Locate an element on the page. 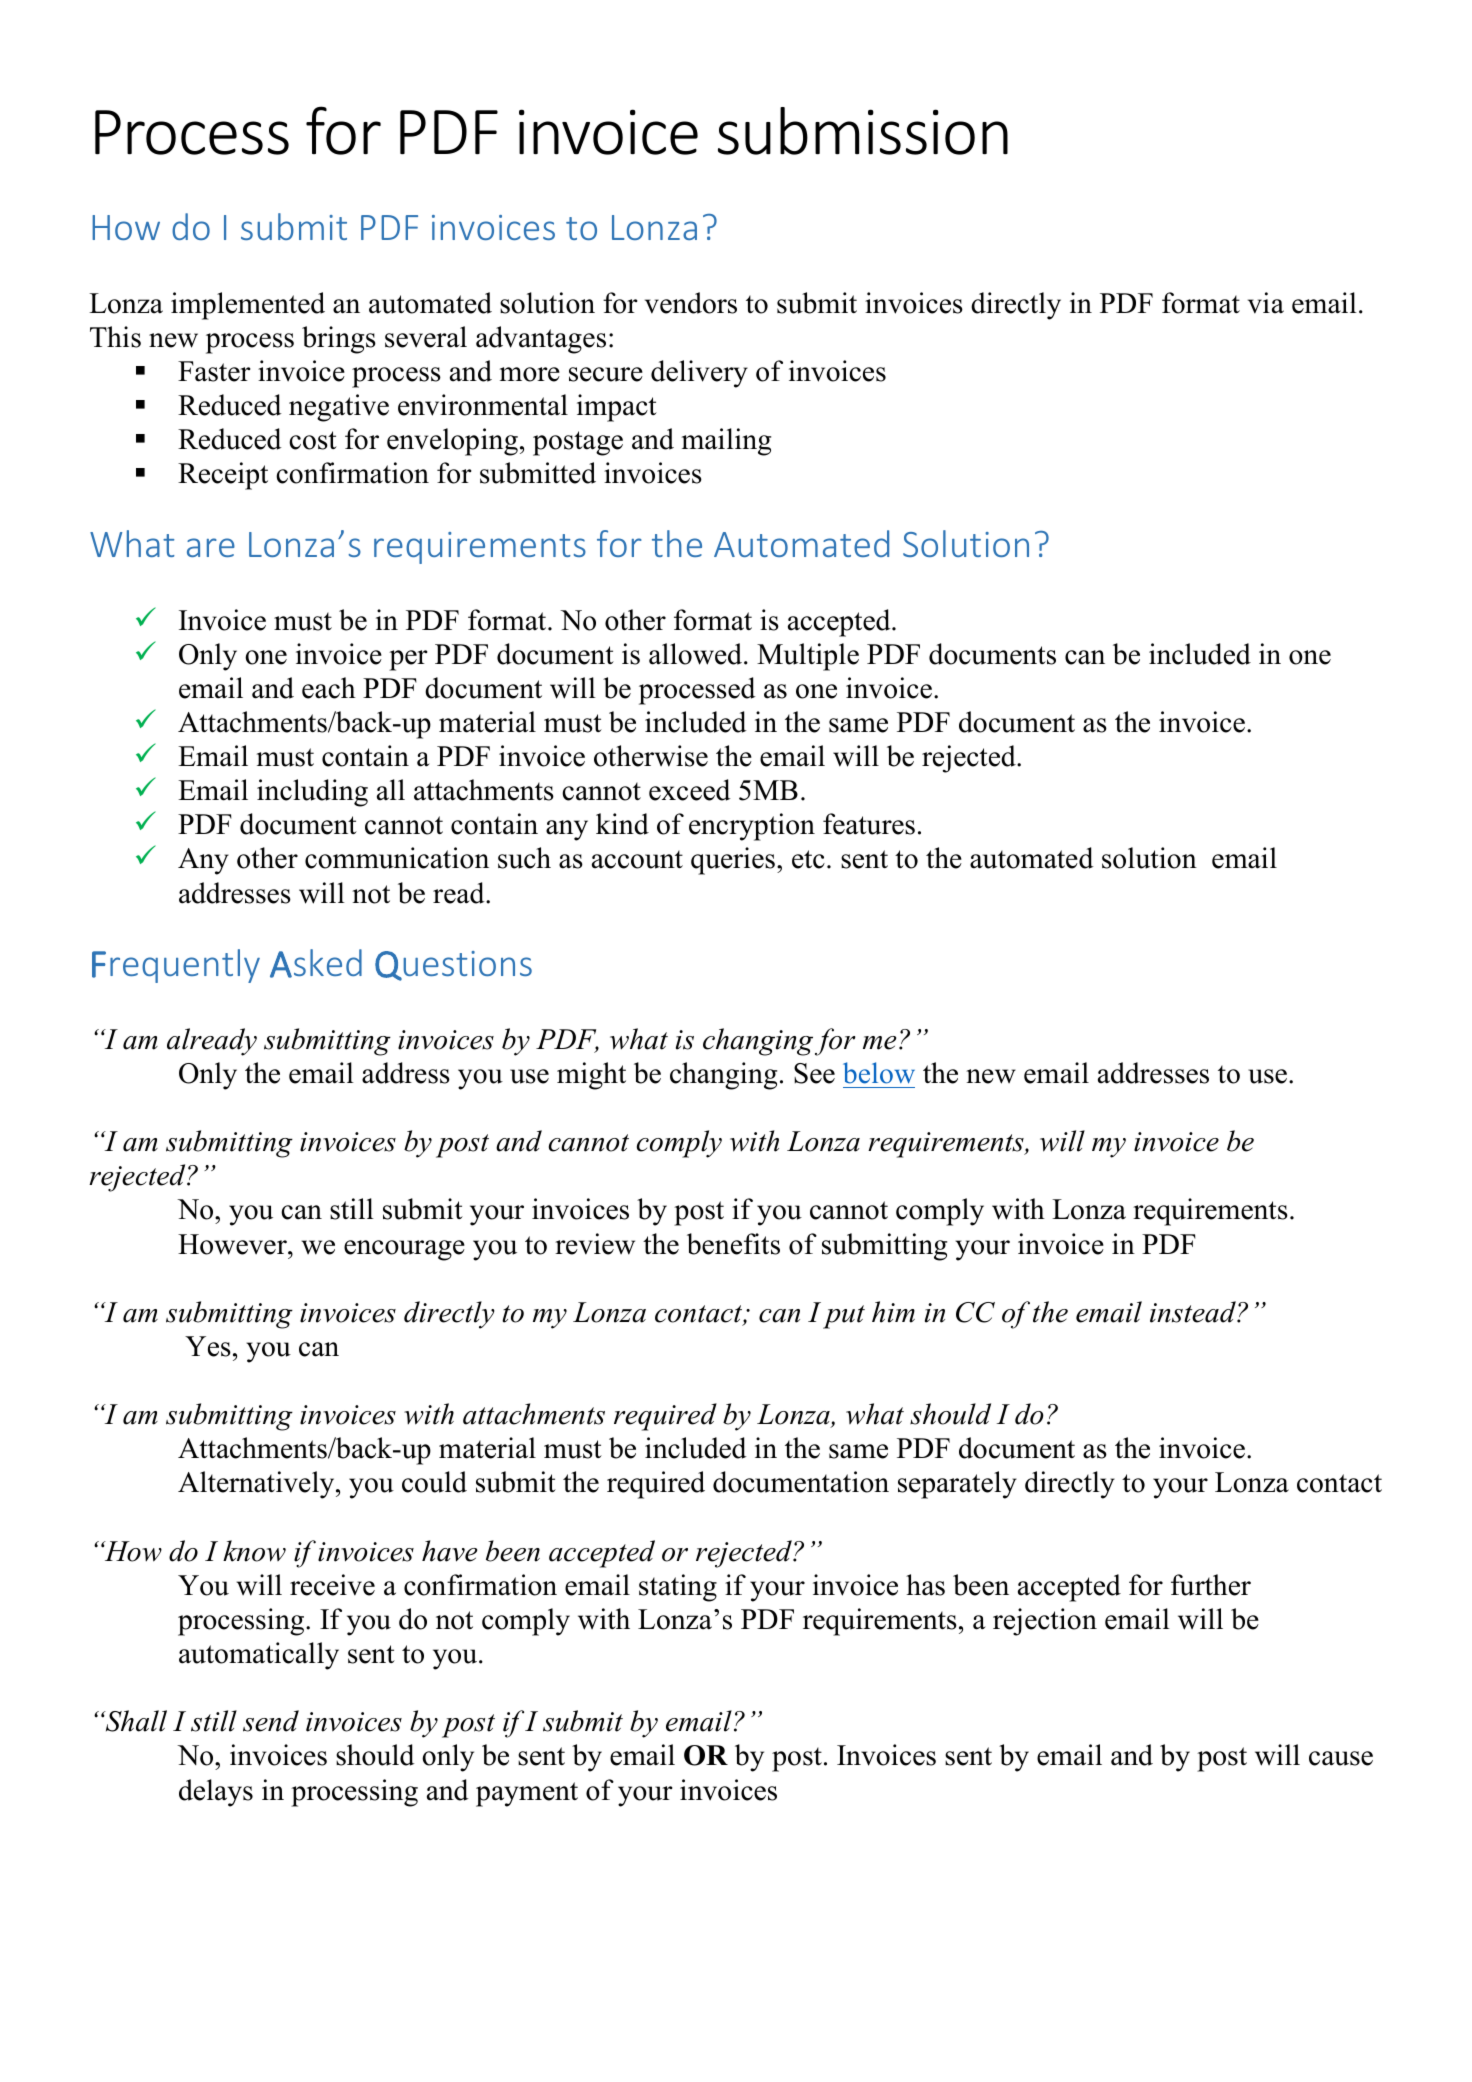 The height and width of the image is (2082, 1472). implemented is located at coordinates (248, 306).
